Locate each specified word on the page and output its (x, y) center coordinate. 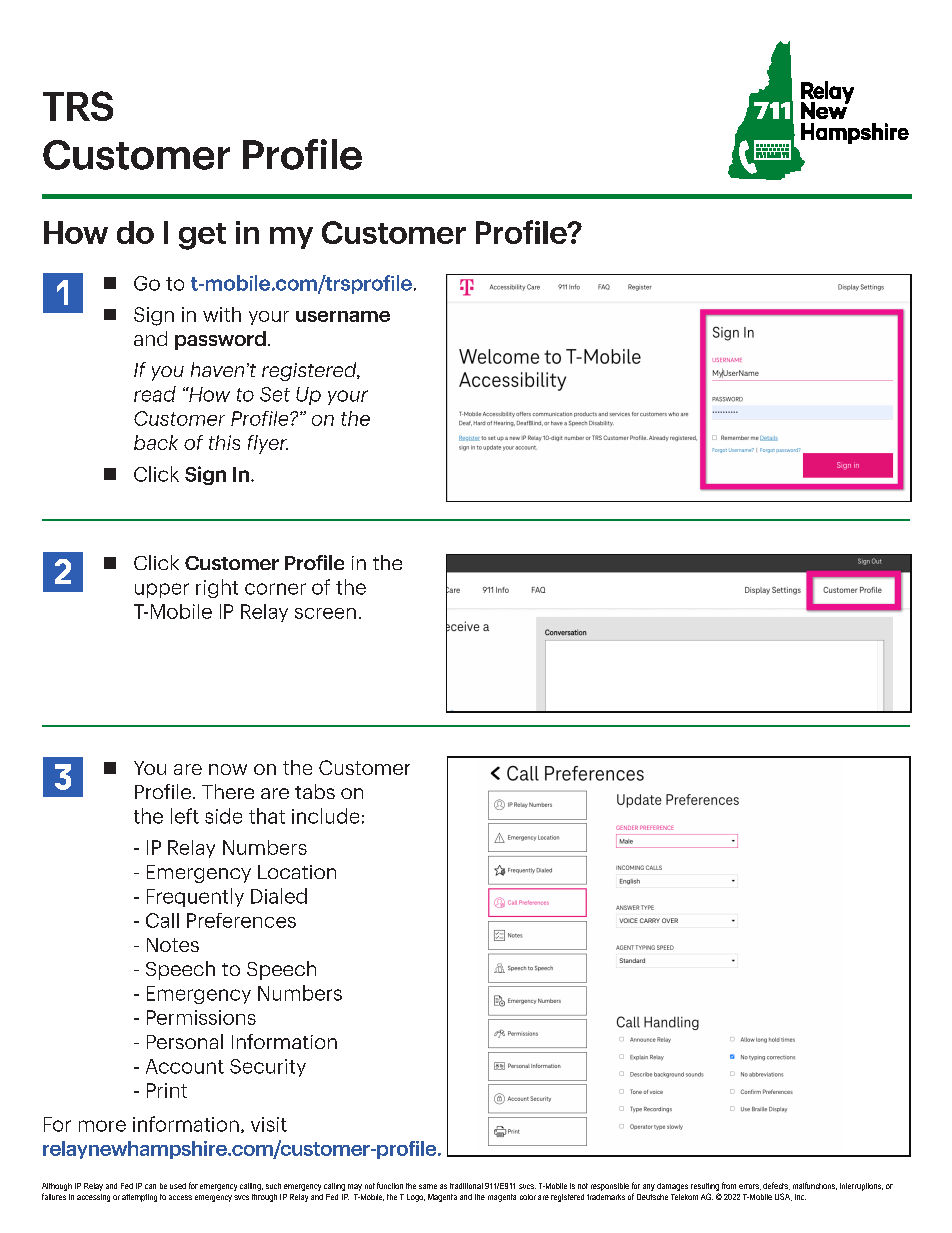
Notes (173, 945)
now (228, 769)
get (202, 236)
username (343, 316)
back (156, 442)
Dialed (279, 896)
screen (325, 613)
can (150, 1186)
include (325, 816)
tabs (315, 791)
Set (275, 394)
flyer (268, 444)
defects (776, 1186)
